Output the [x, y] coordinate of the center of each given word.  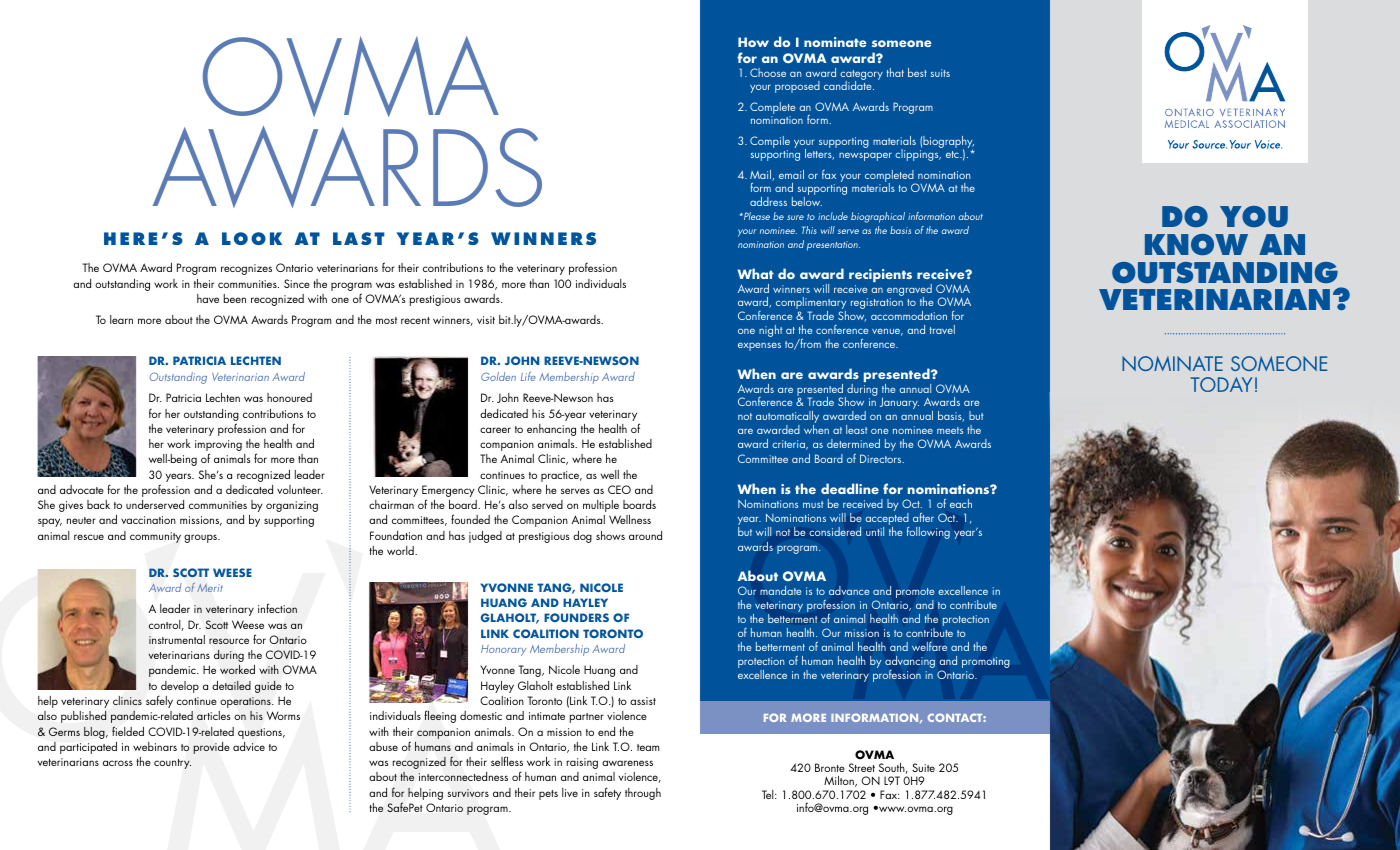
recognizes [246, 269]
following [928, 533]
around [645, 535]
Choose [768, 72]
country [172, 764]
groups [201, 538]
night [770, 331]
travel [942, 329]
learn [121, 319]
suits [940, 73]
